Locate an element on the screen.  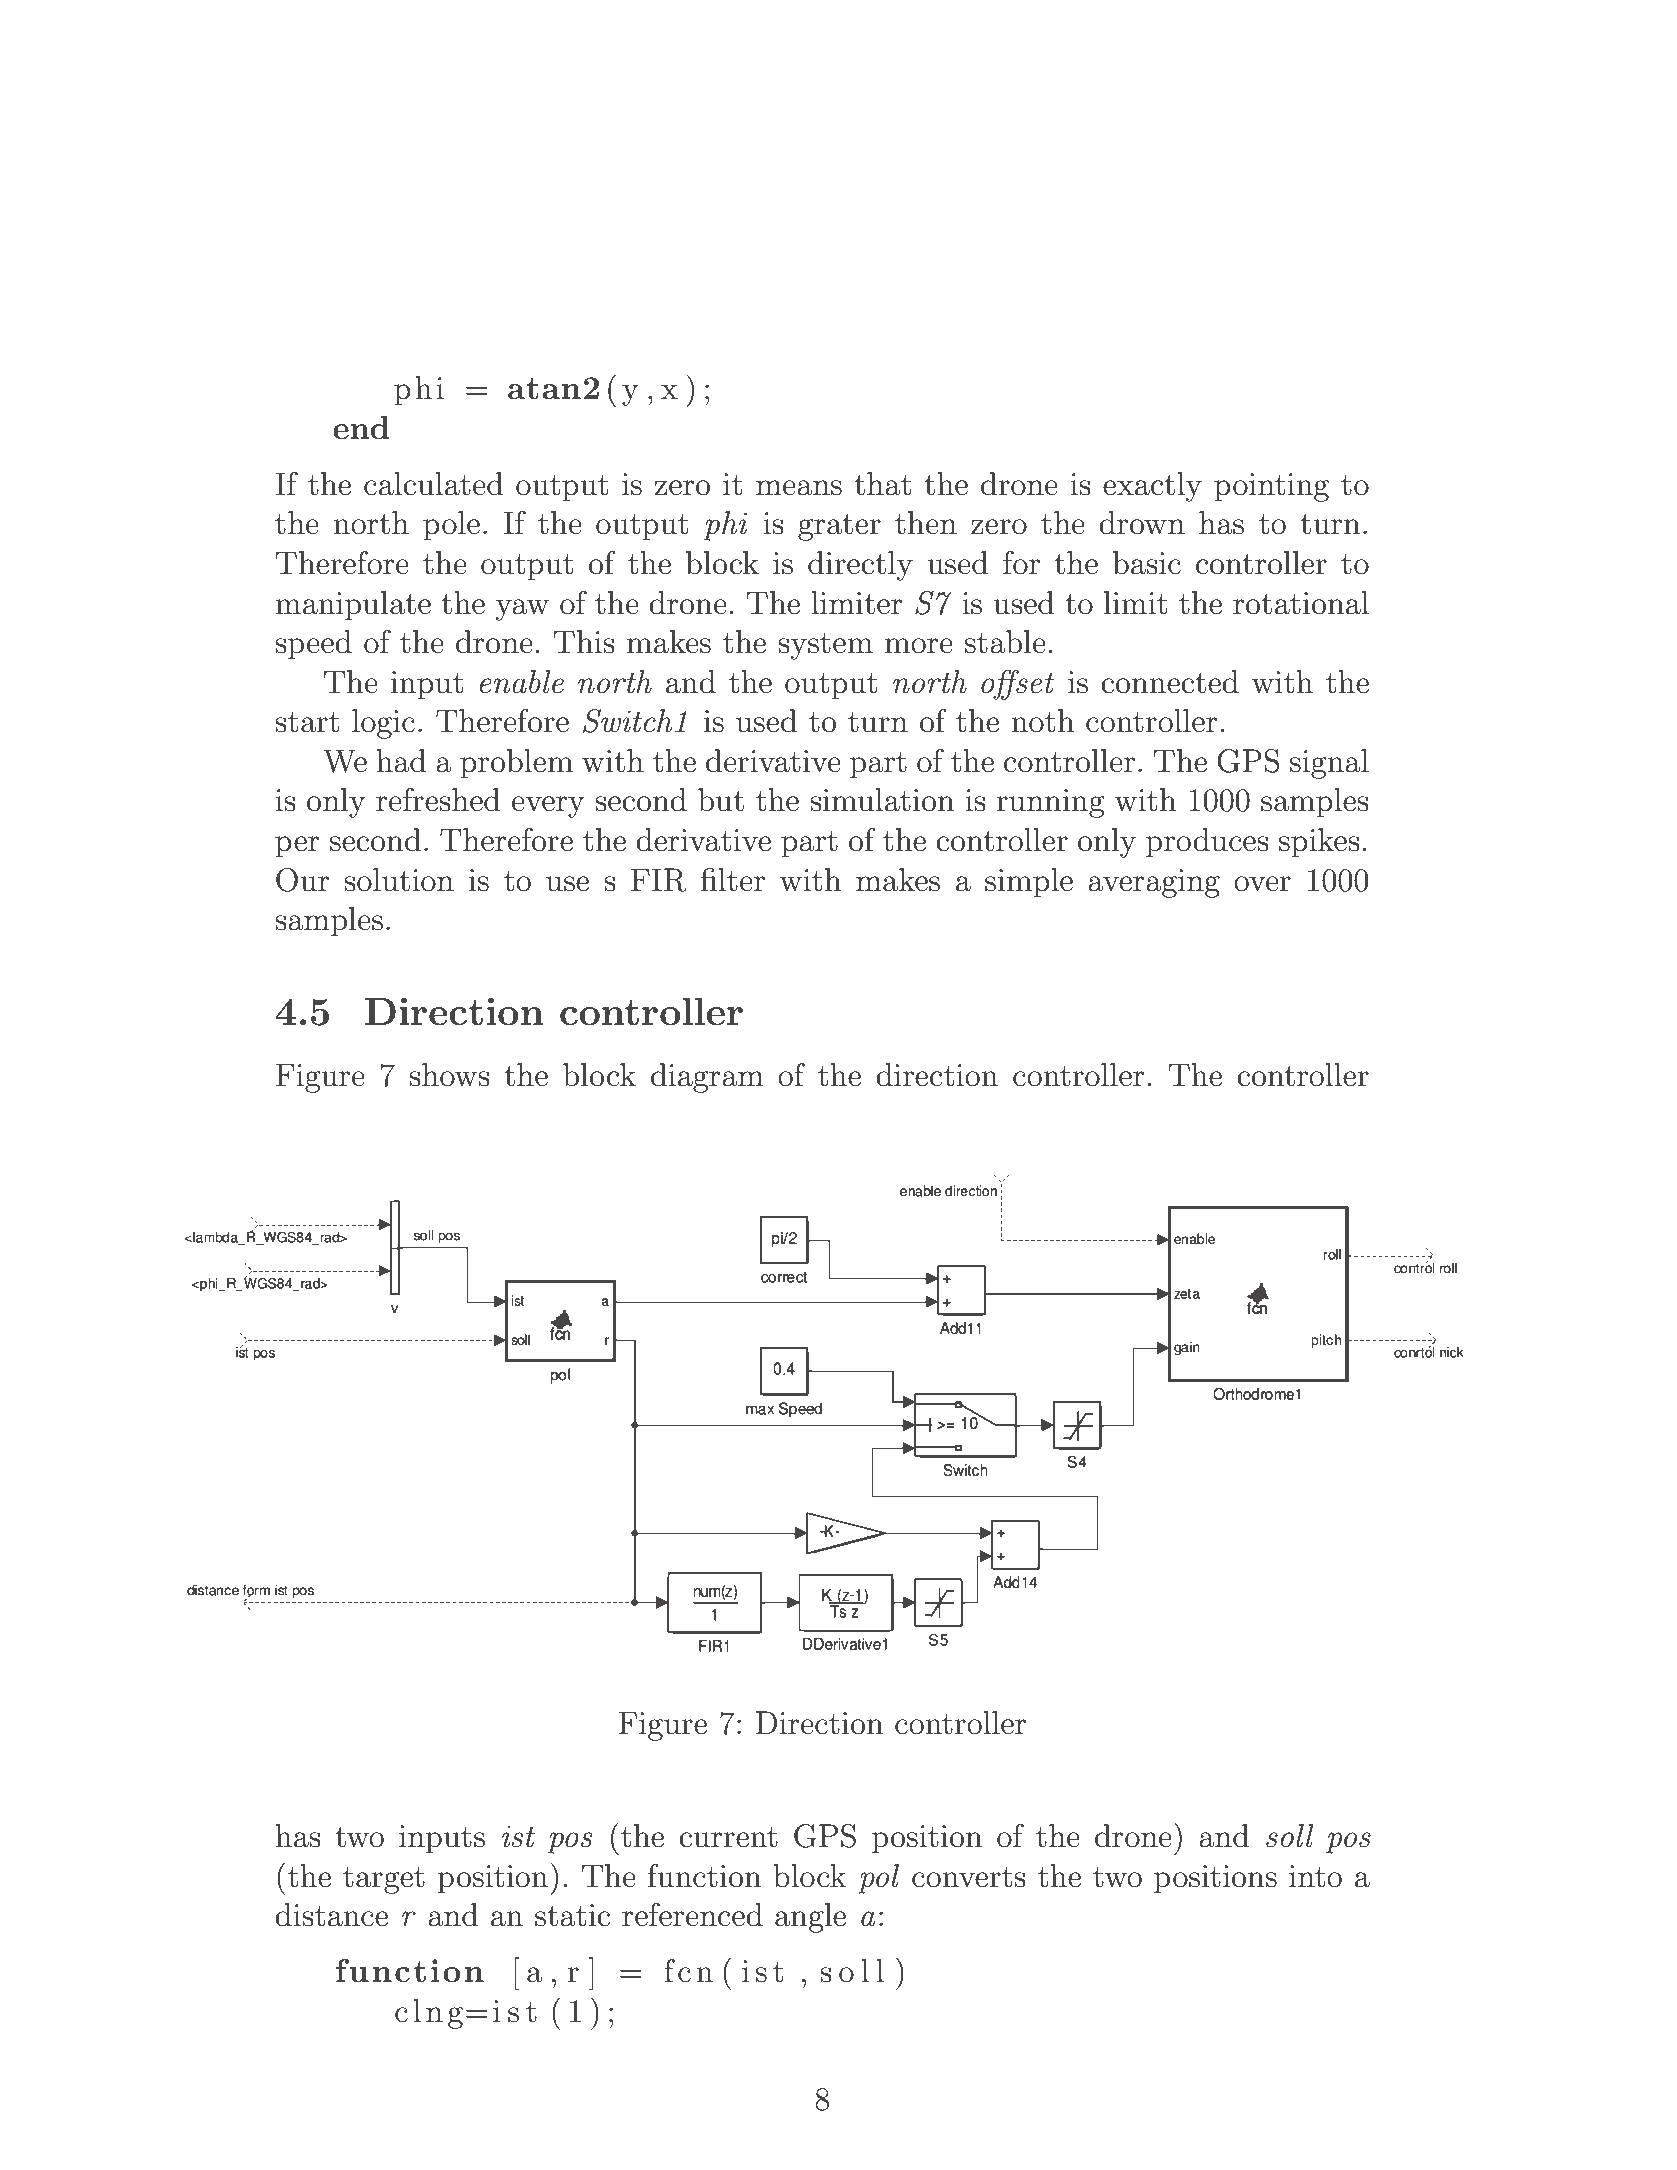
means is located at coordinates (799, 488).
